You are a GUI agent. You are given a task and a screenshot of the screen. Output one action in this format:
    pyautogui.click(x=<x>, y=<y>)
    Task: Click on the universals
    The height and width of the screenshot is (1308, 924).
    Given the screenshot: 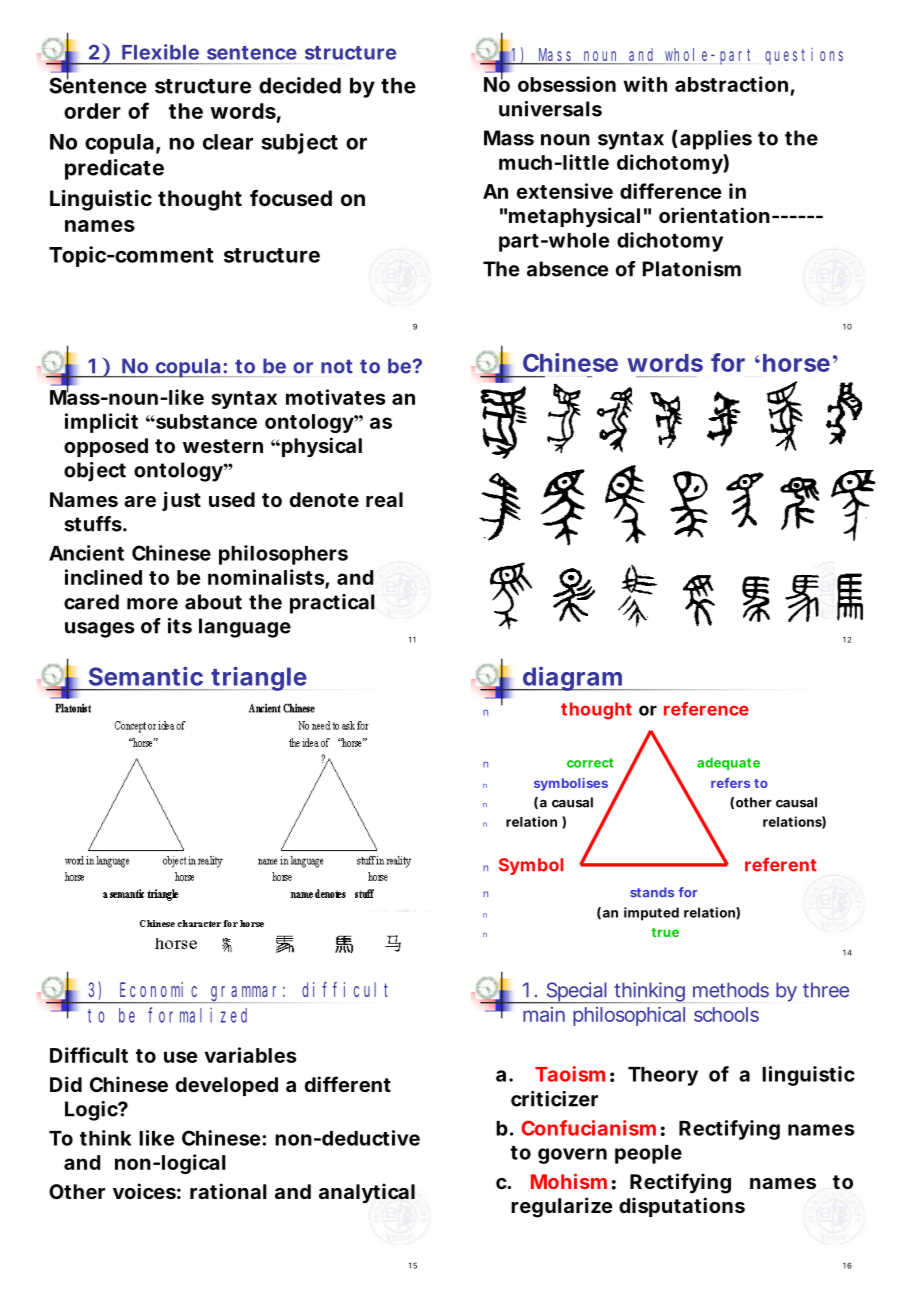 What is the action you would take?
    pyautogui.click(x=550, y=109)
